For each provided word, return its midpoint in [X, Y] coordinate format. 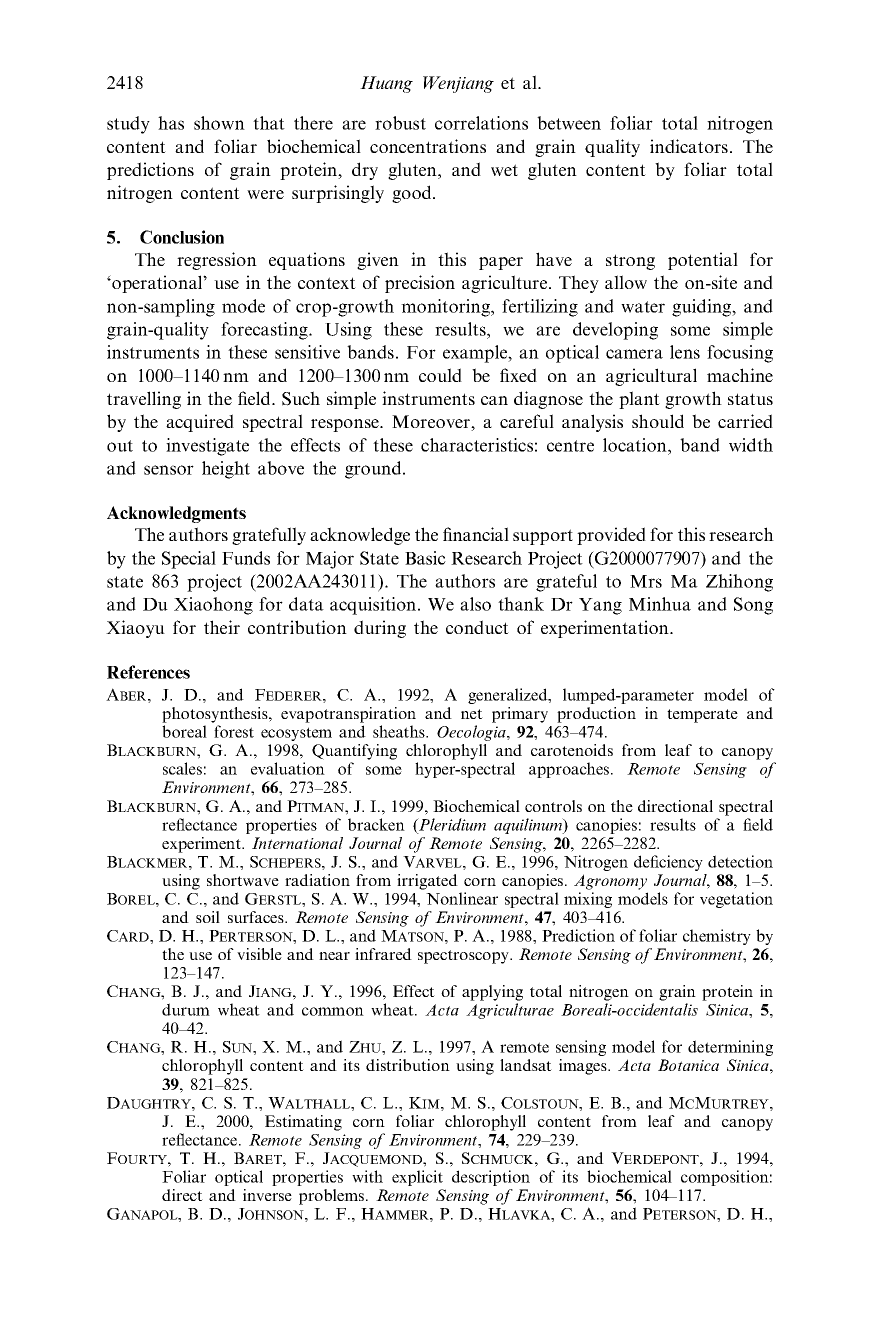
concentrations [428, 146]
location [636, 445]
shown [219, 123]
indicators [689, 146]
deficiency [668, 863]
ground [374, 470]
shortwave [243, 880]
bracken [376, 824]
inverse [267, 1195]
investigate [207, 447]
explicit [417, 1178]
